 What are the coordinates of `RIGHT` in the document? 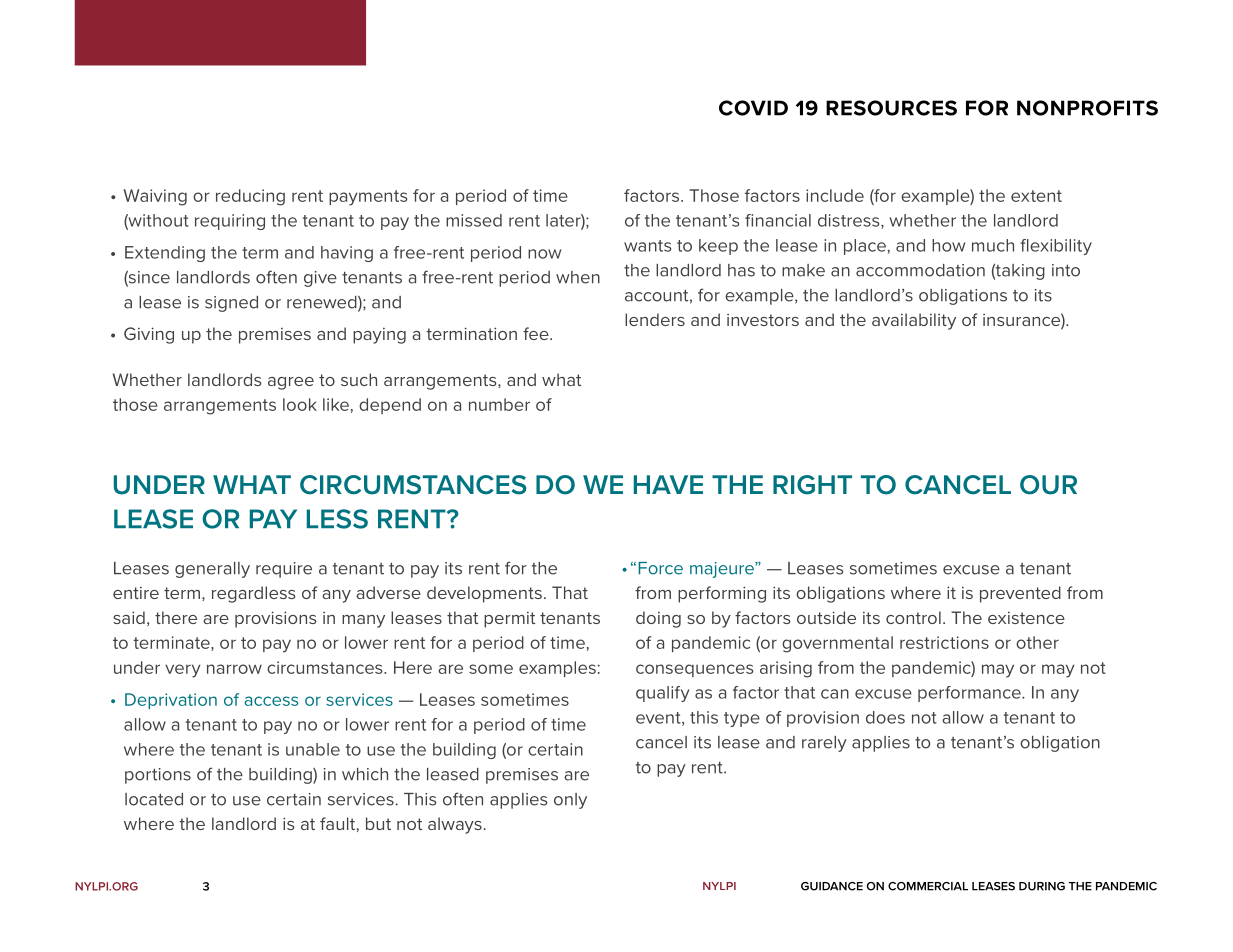 It's located at (812, 485).
